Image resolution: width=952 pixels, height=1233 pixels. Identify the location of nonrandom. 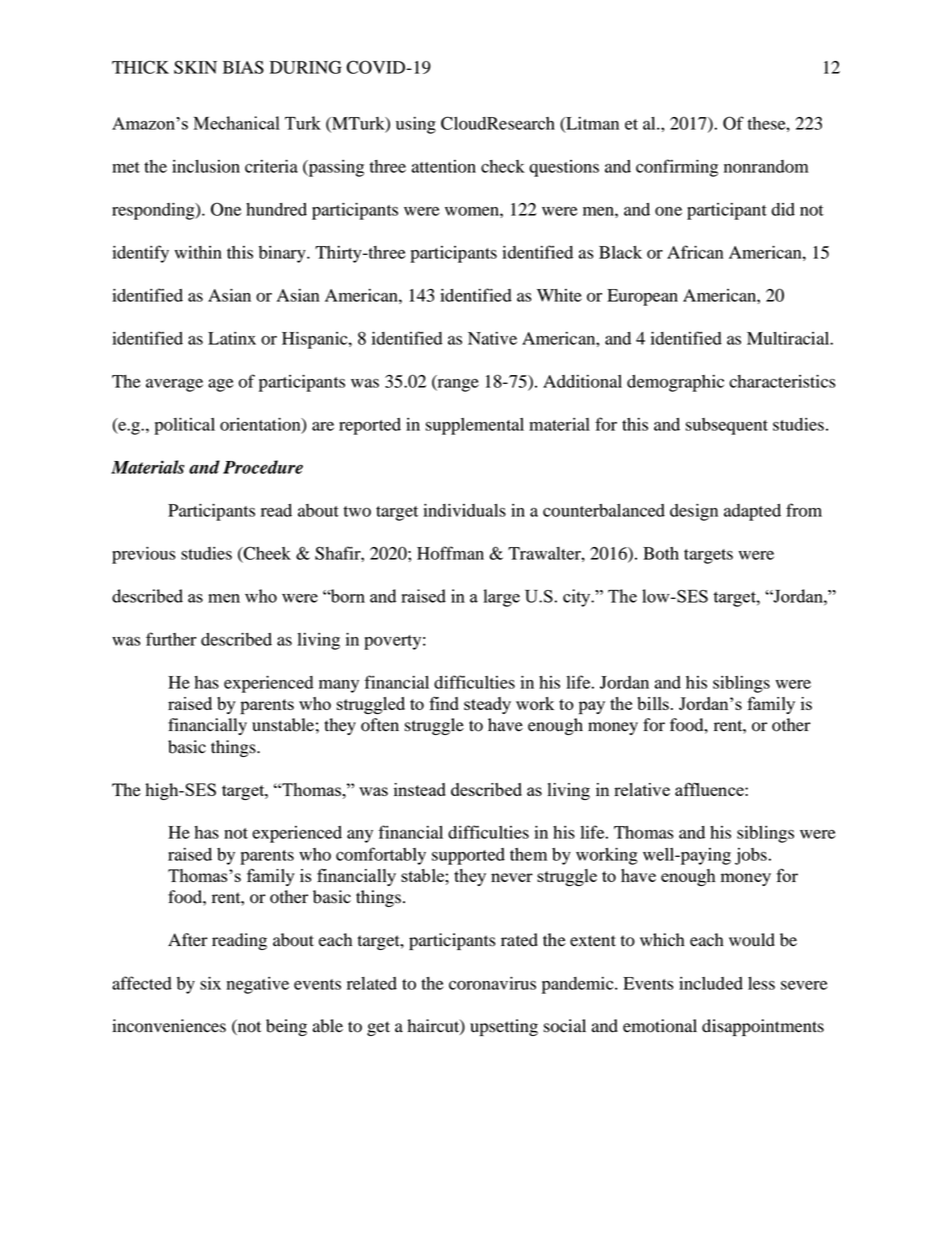
(766, 166).
